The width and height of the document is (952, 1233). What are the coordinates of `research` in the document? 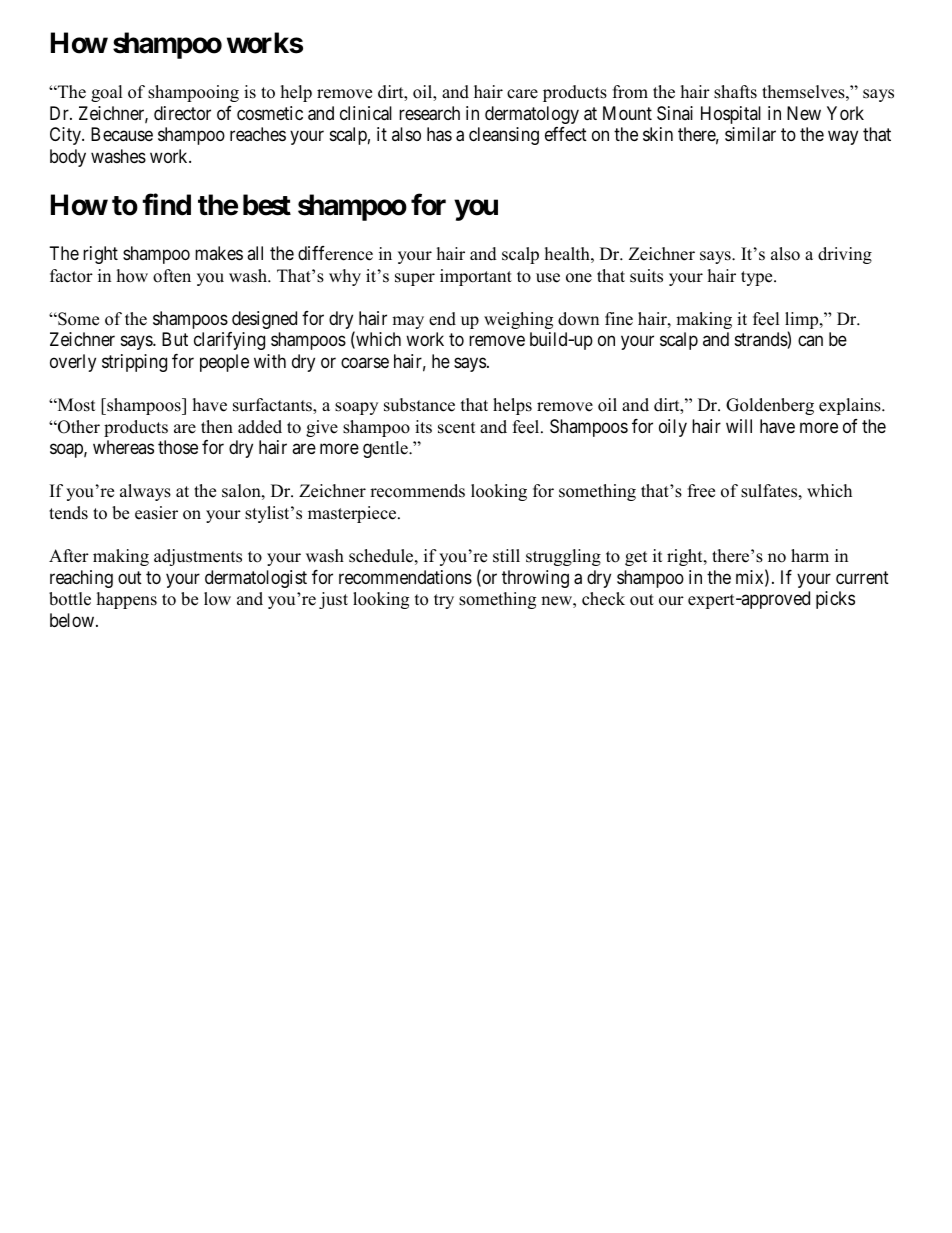 It's located at (429, 113).
